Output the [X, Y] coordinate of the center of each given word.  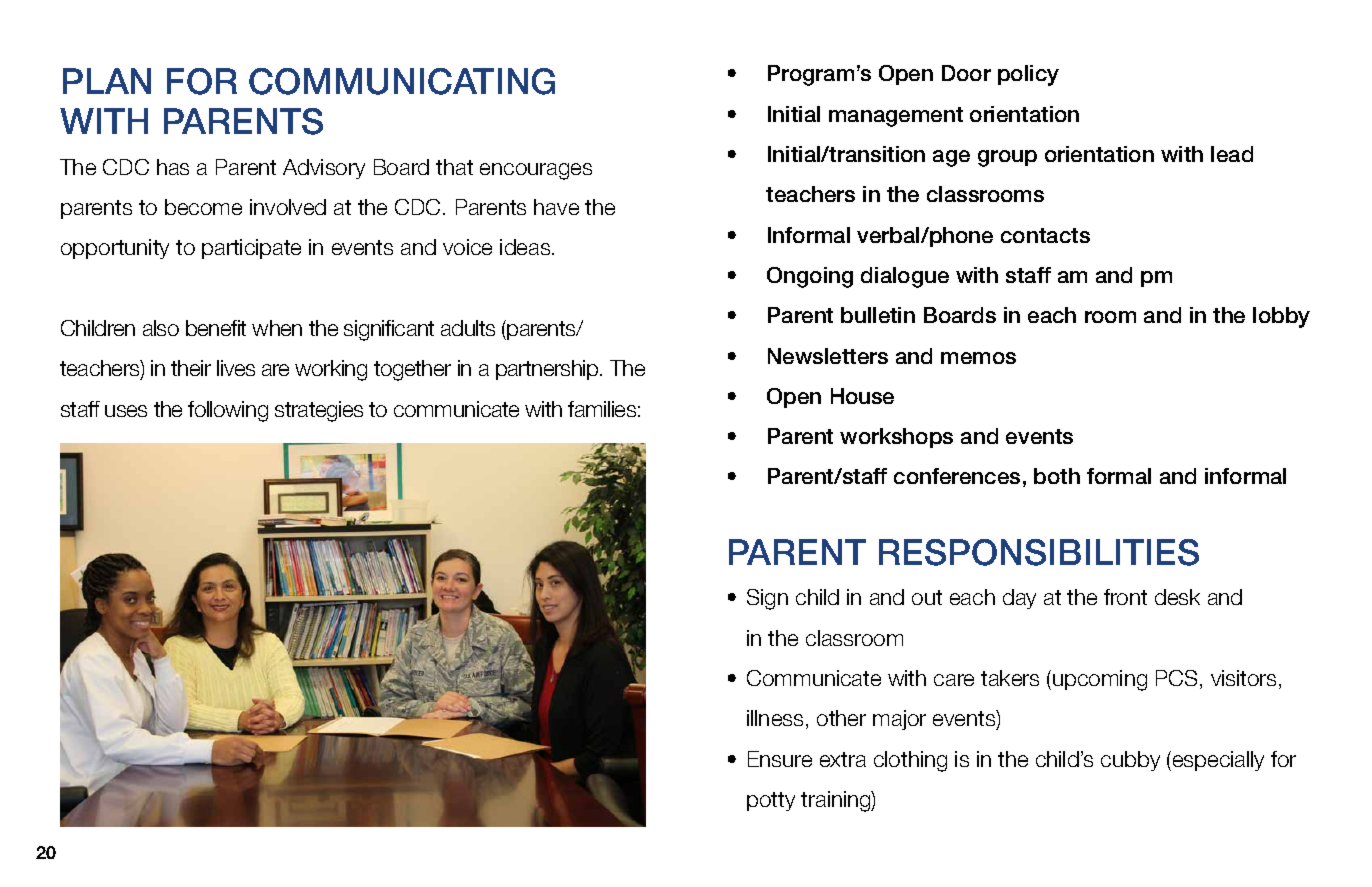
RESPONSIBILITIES [1039, 552]
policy [1028, 75]
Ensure [780, 759]
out [927, 597]
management [896, 117]
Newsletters [828, 356]
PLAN [107, 81]
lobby [1281, 317]
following [228, 411]
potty [771, 801]
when [277, 328]
